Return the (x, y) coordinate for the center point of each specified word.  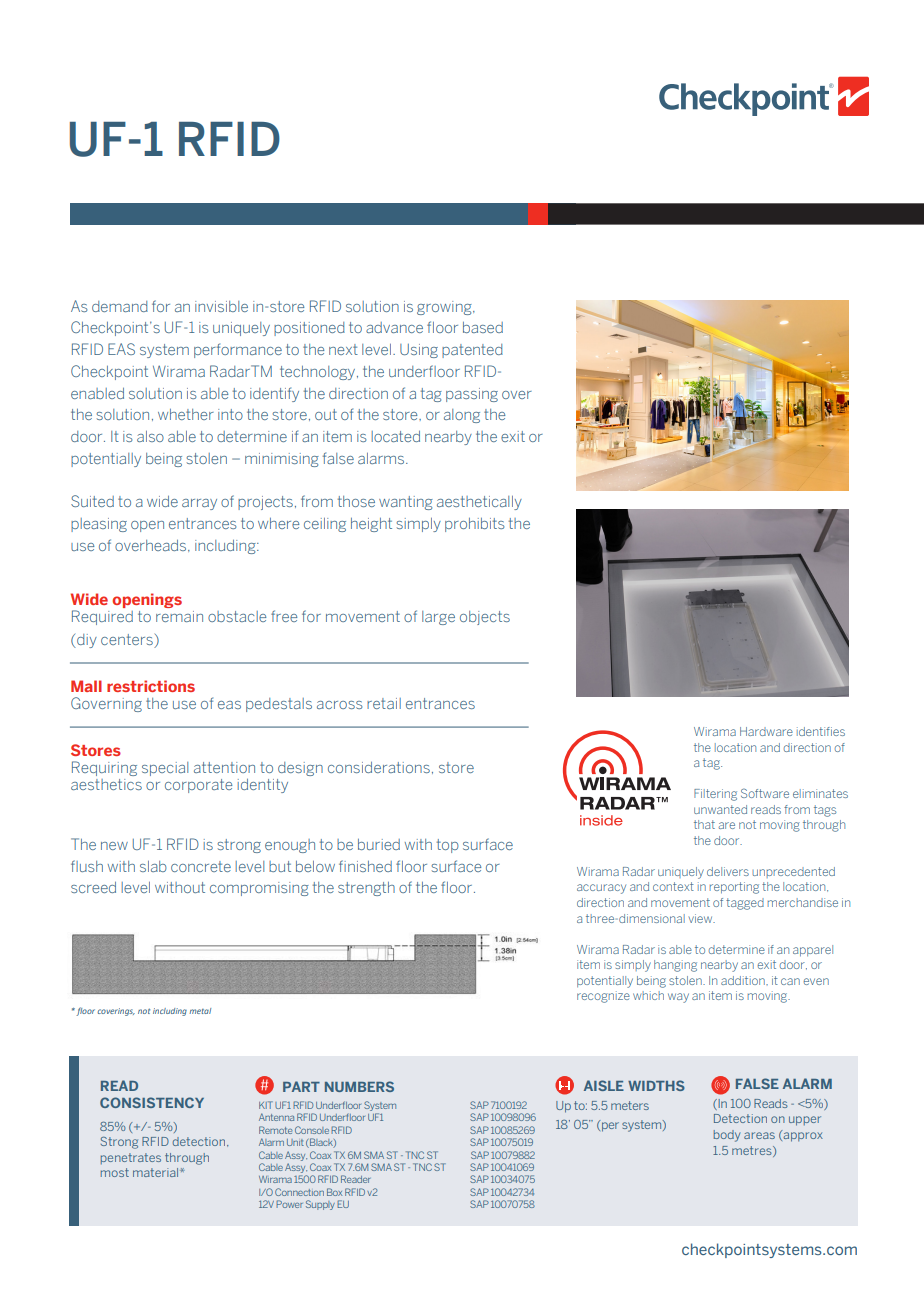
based (483, 327)
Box (334, 1192)
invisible (221, 306)
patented (472, 351)
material (157, 1172)
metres (753, 1151)
